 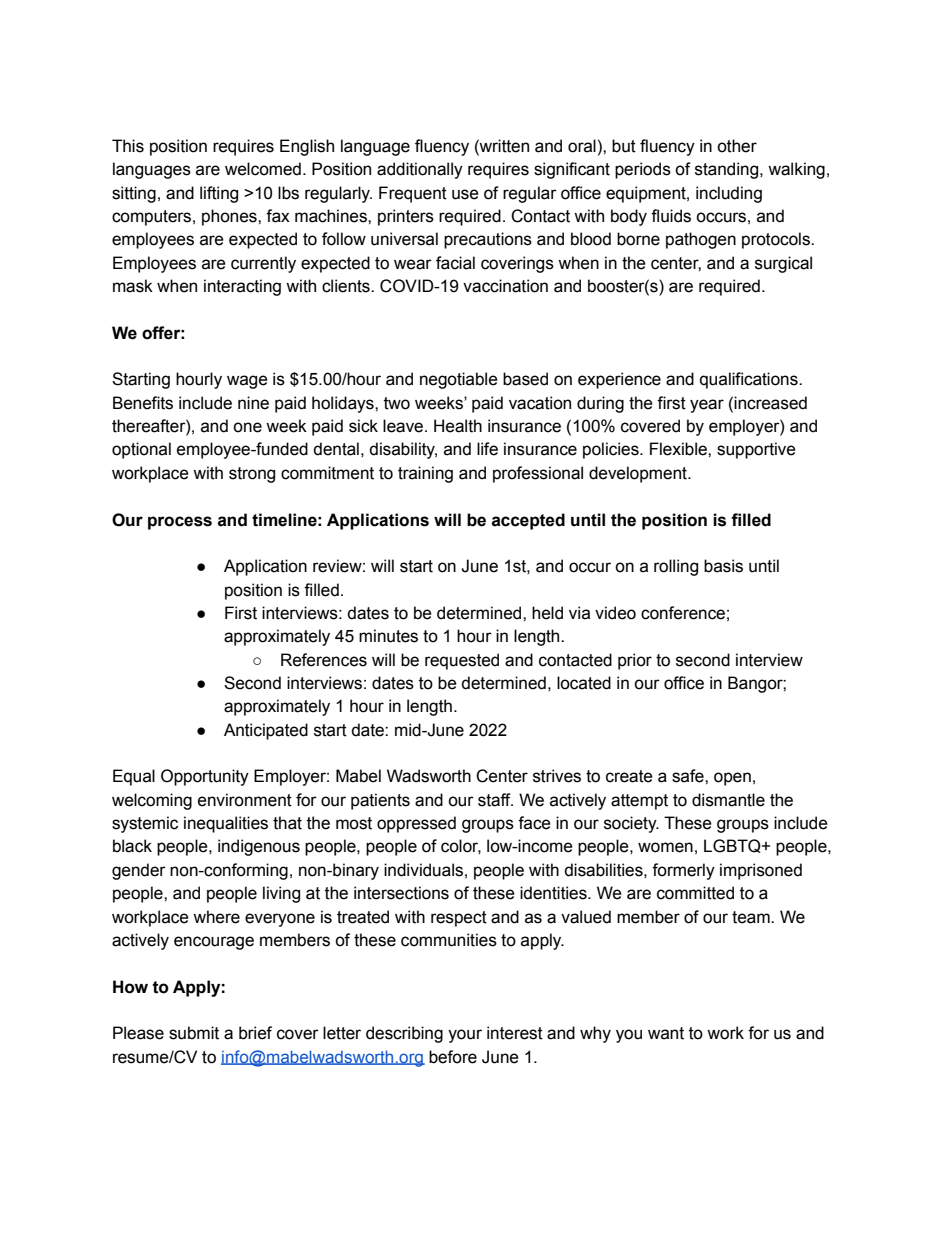 What do you see at coordinates (465, 194) in the screenshot?
I see `use` at bounding box center [465, 194].
